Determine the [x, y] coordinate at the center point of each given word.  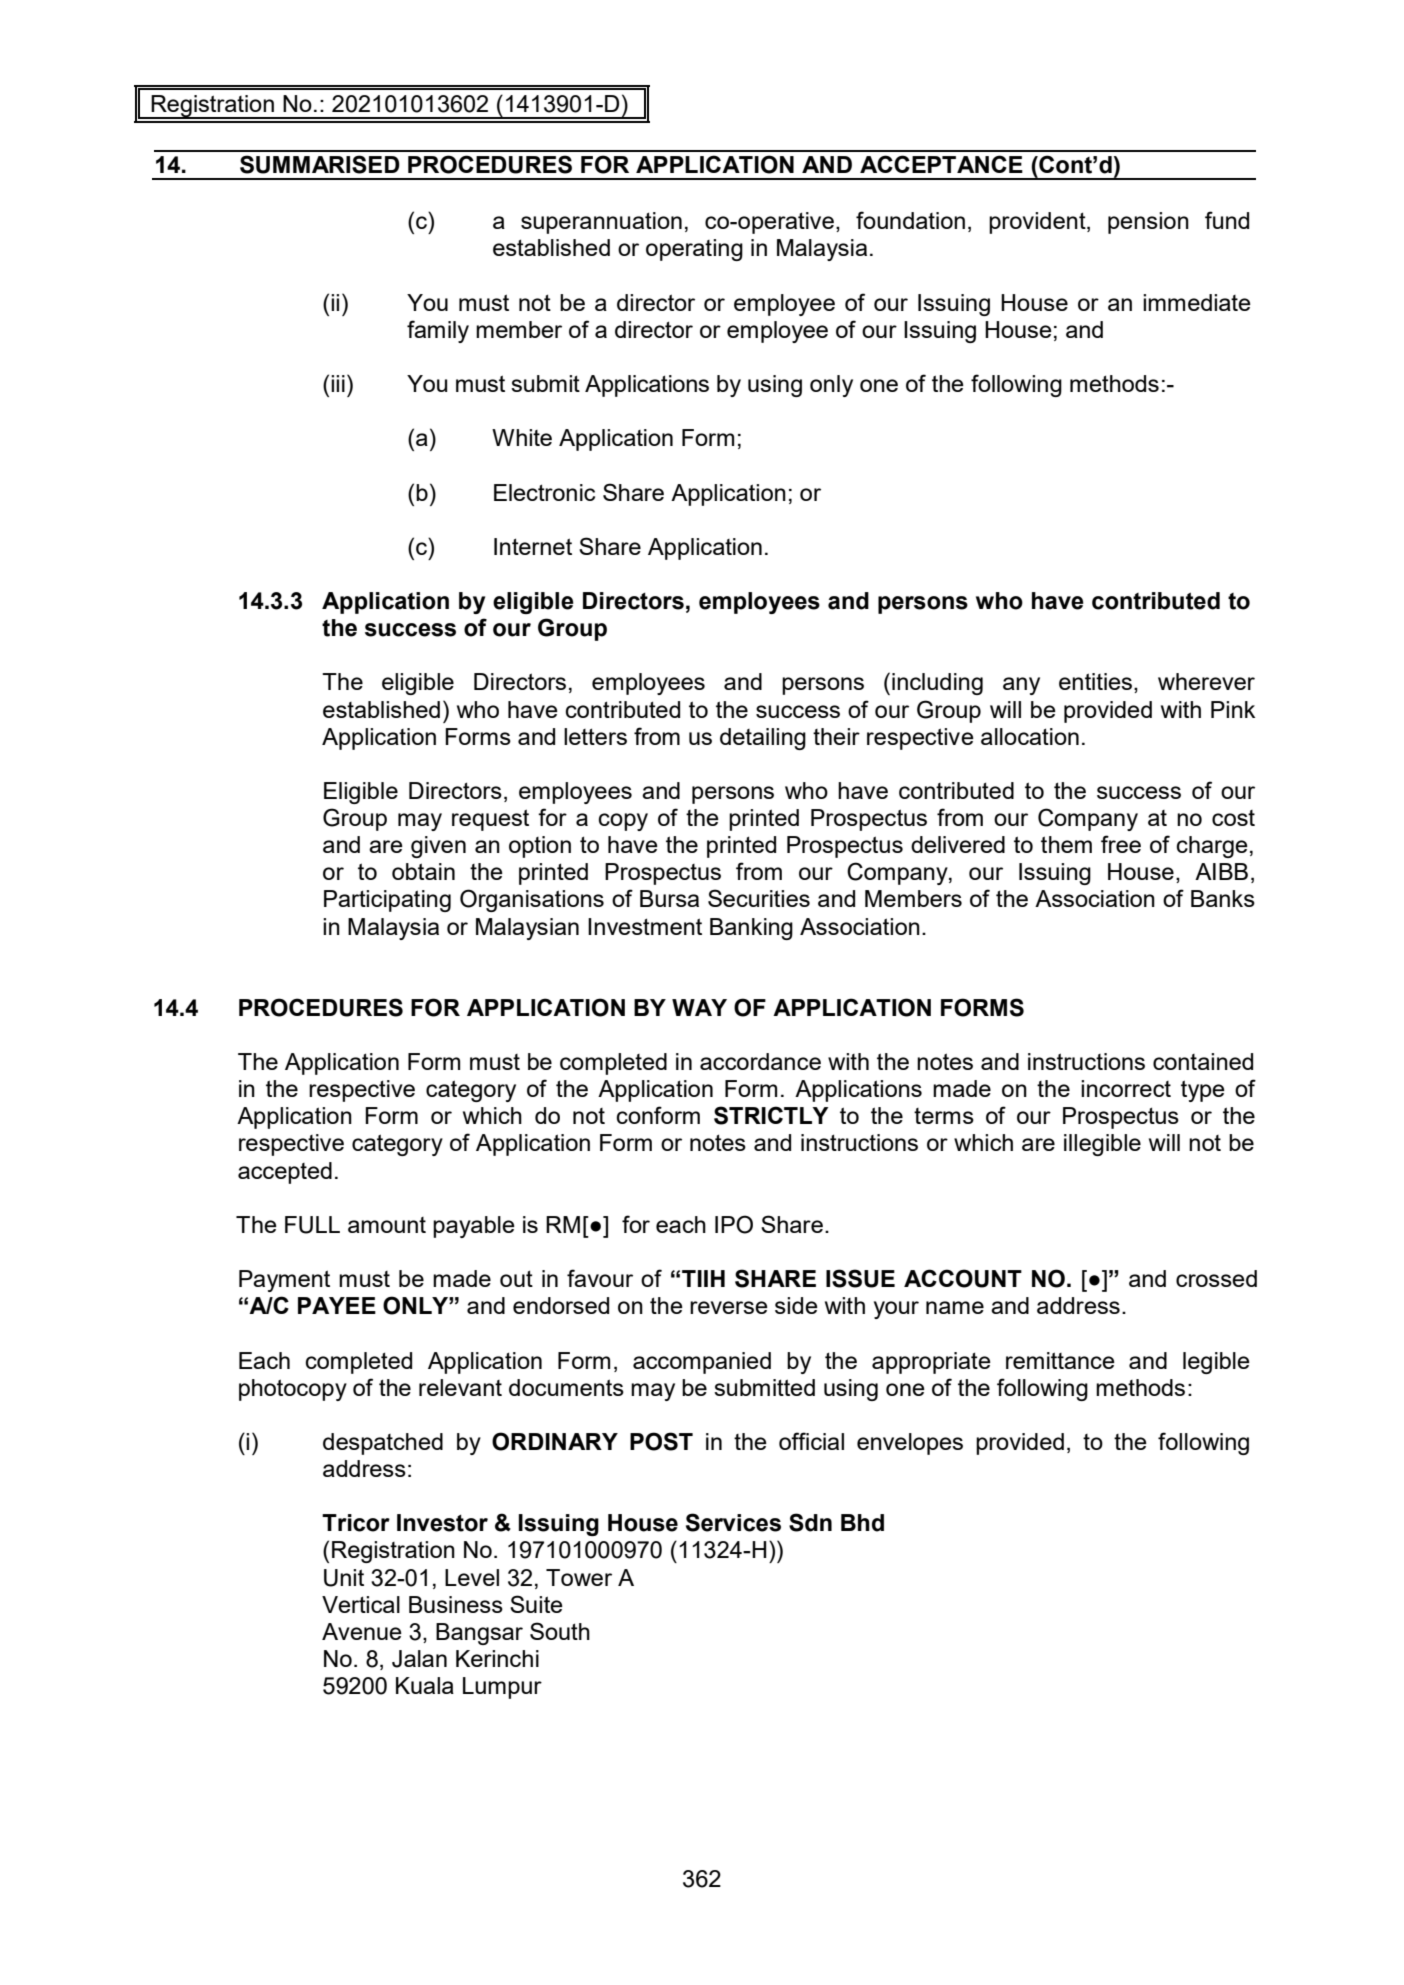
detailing [763, 739]
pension [1148, 223]
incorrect [1126, 1088]
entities [1095, 681]
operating [694, 250]
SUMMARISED [320, 164]
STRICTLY [771, 1115]
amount [387, 1225]
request [490, 820]
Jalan [419, 1659]
